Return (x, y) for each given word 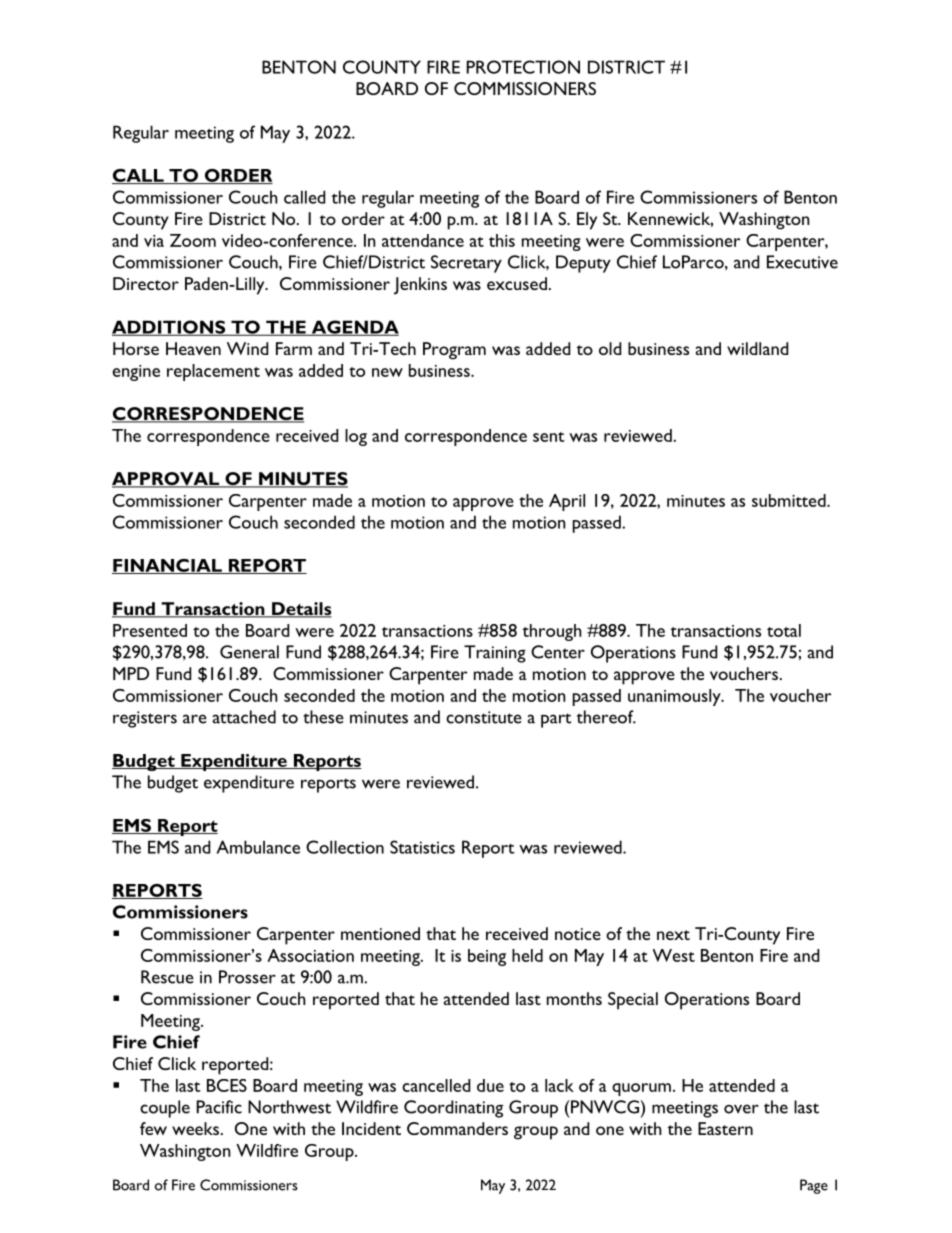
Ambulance (258, 847)
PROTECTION (523, 67)
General (249, 652)
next (673, 935)
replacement (213, 372)
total (784, 630)
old (610, 348)
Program (454, 351)
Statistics (422, 847)
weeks (195, 1128)
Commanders (457, 1128)
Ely (587, 221)
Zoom (193, 240)
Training (495, 654)
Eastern (725, 1128)
